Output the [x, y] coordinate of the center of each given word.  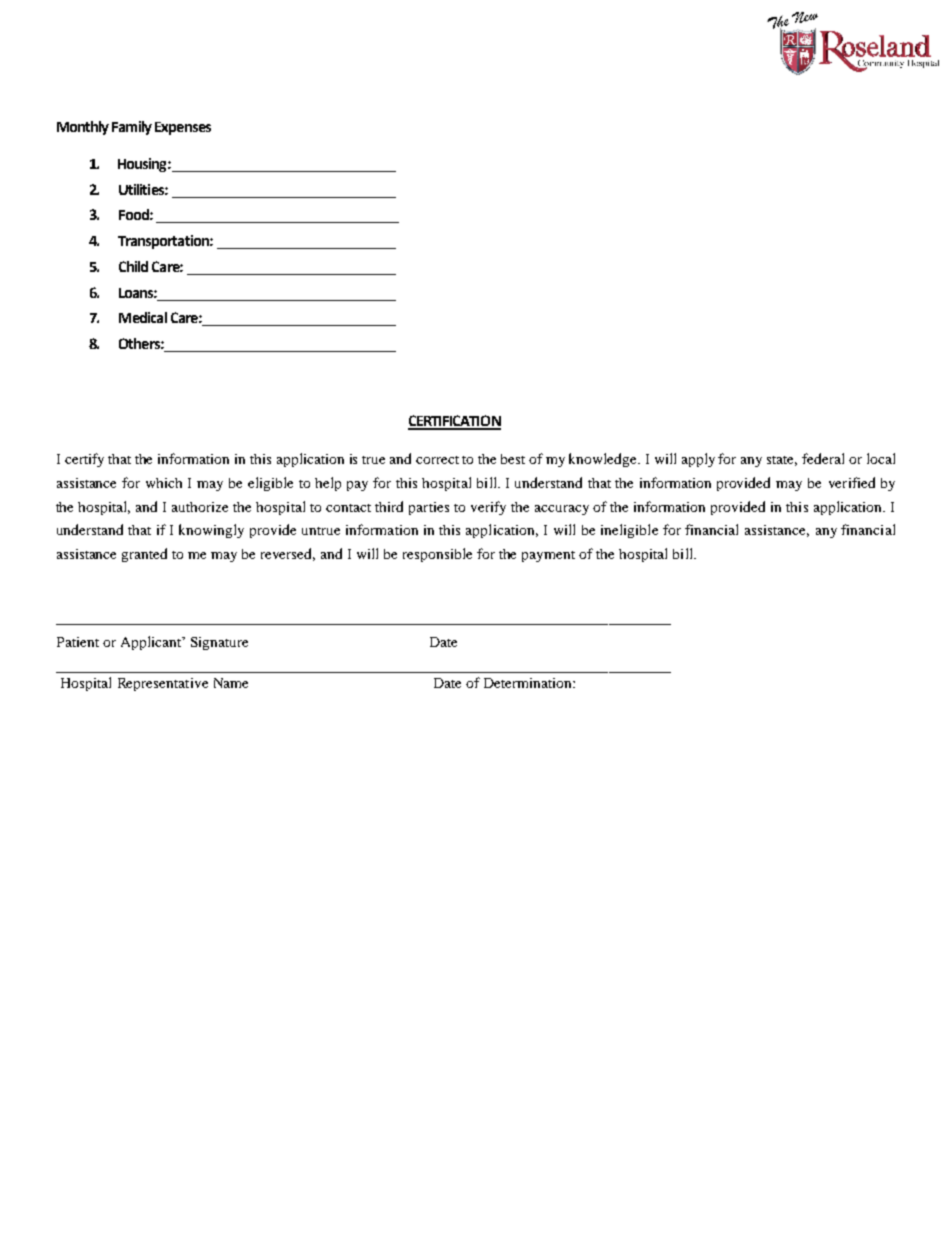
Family [132, 128]
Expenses [183, 128]
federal [823, 458]
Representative [163, 684]
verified [852, 482]
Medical [143, 317]
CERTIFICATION [454, 422]
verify [488, 508]
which [164, 483]
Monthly [83, 128]
